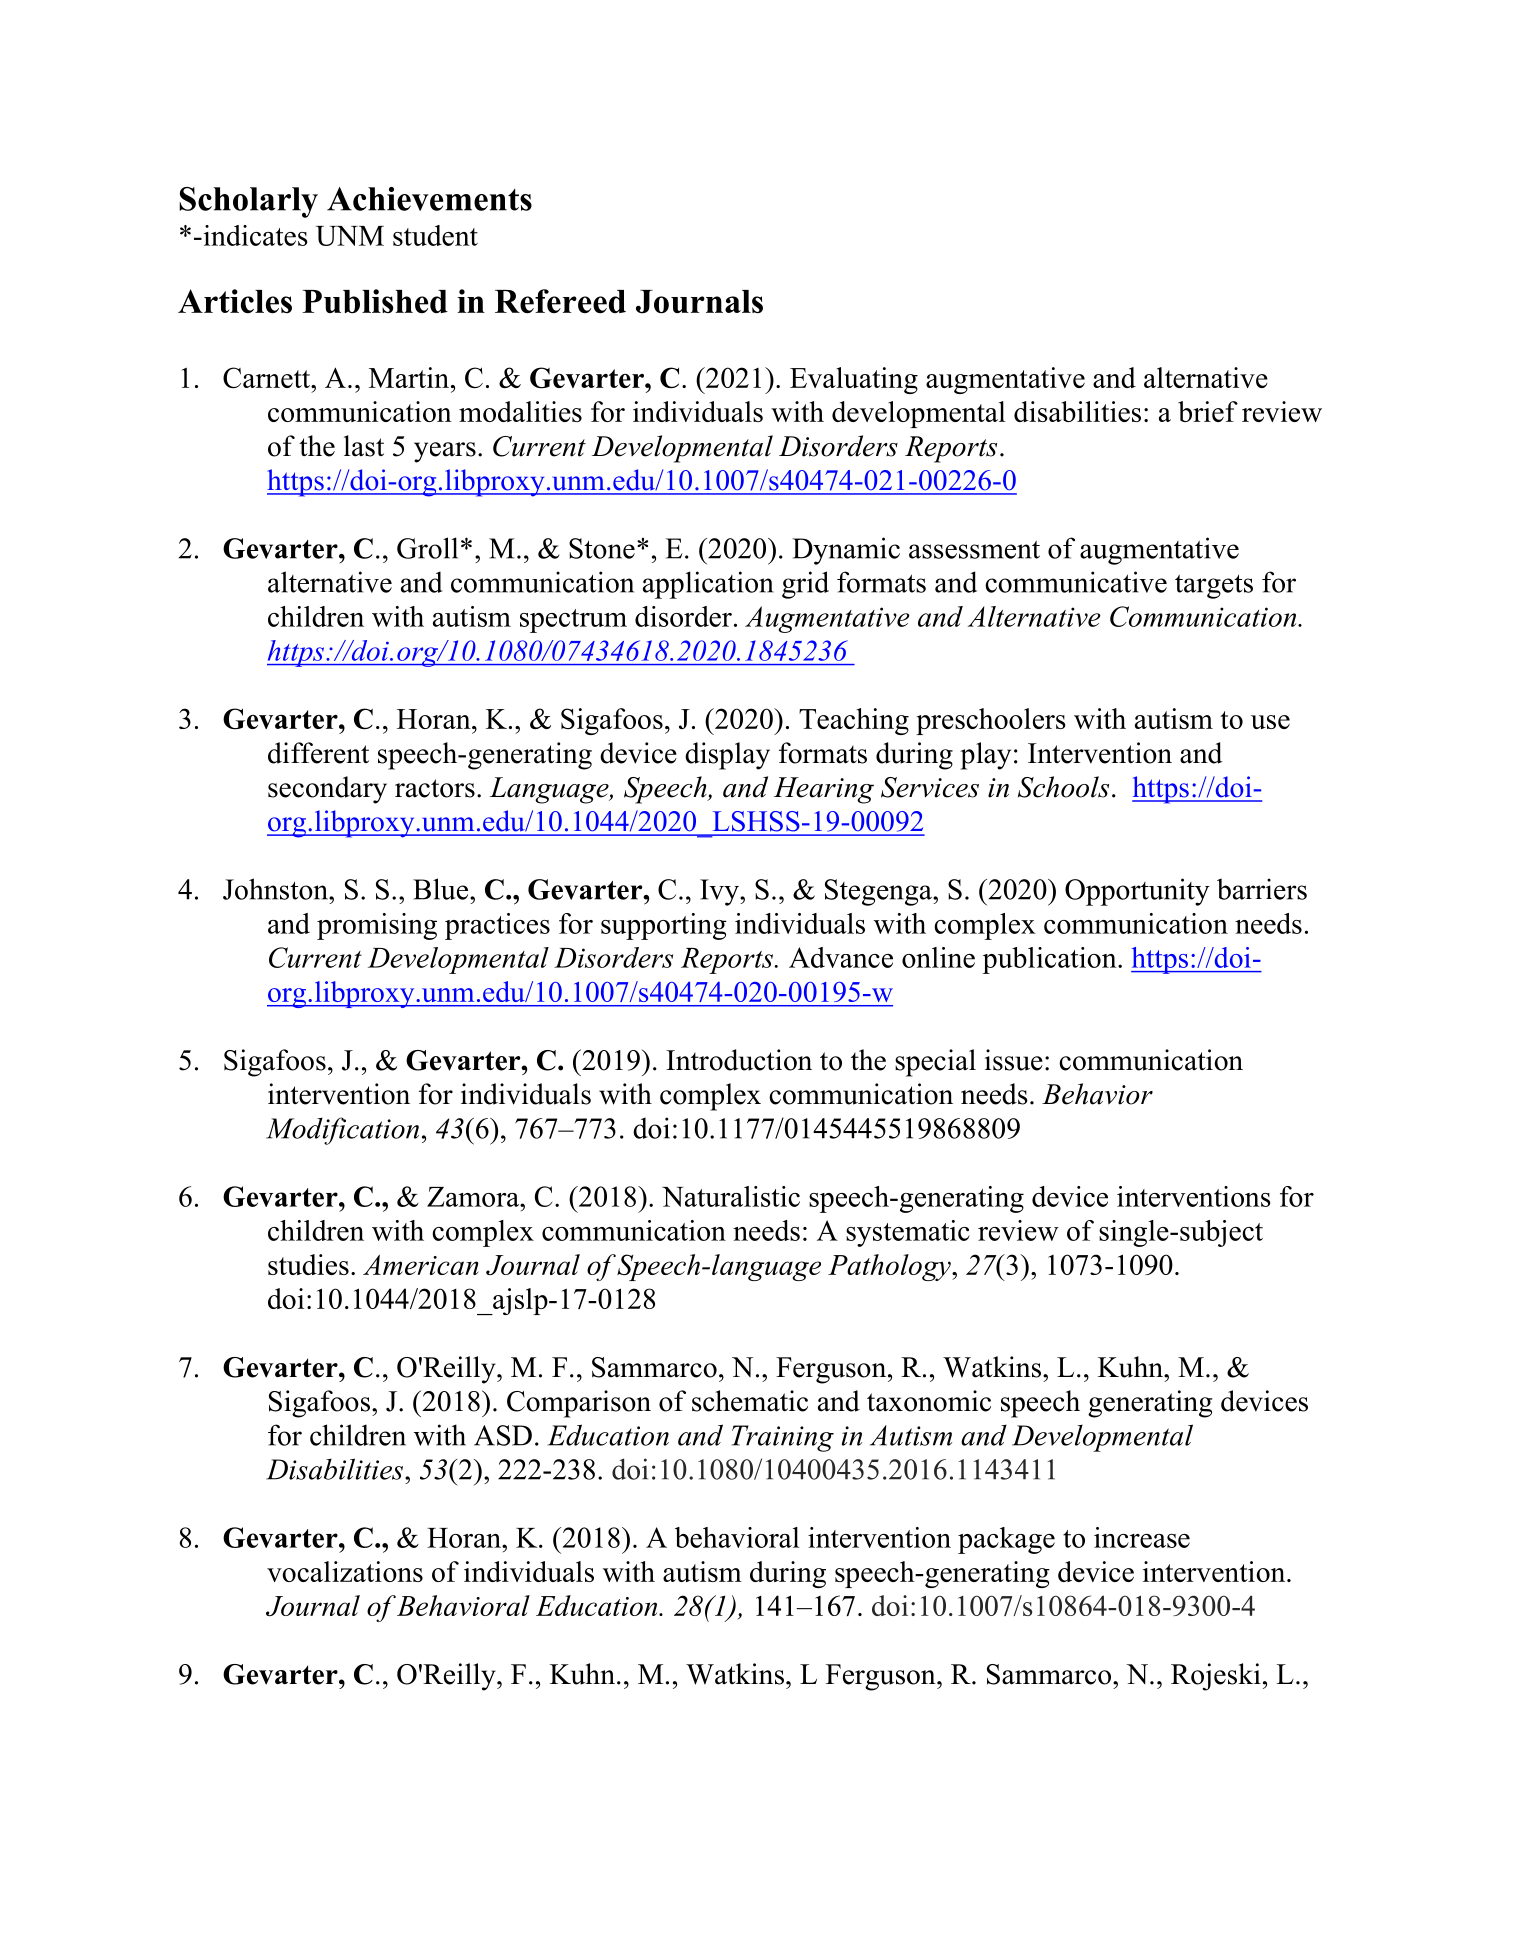 This screenshot has height=1958, width=1513. Describe the element at coordinates (1208, 411) in the screenshot. I see `brief` at that location.
